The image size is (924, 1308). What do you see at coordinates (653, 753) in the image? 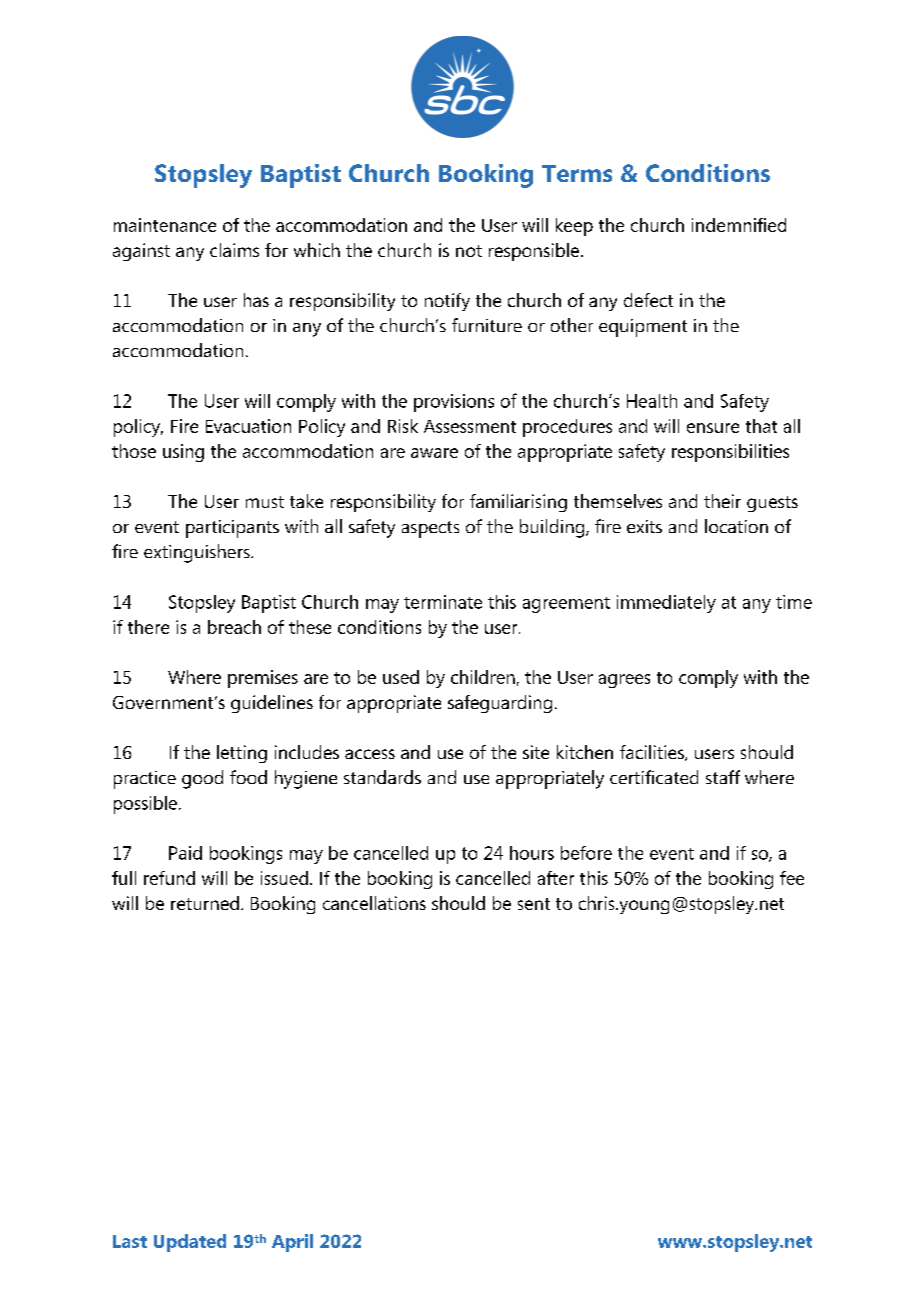
I see `facilities` at bounding box center [653, 753].
